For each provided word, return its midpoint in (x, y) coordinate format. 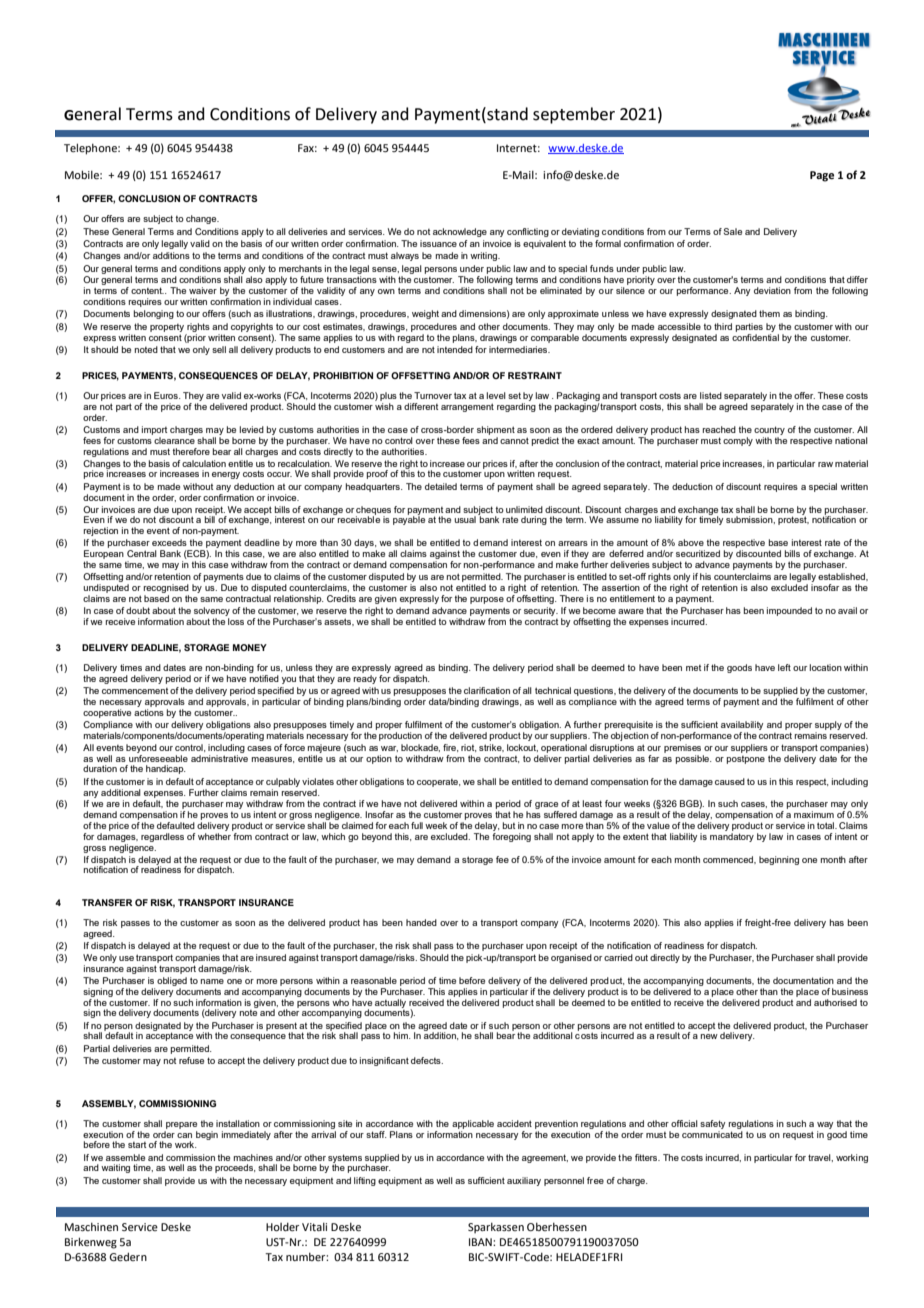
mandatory (732, 837)
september (574, 115)
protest (793, 519)
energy (226, 475)
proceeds (235, 1168)
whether (214, 836)
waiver (203, 290)
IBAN (481, 1242)
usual (465, 519)
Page (822, 176)
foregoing (511, 837)
